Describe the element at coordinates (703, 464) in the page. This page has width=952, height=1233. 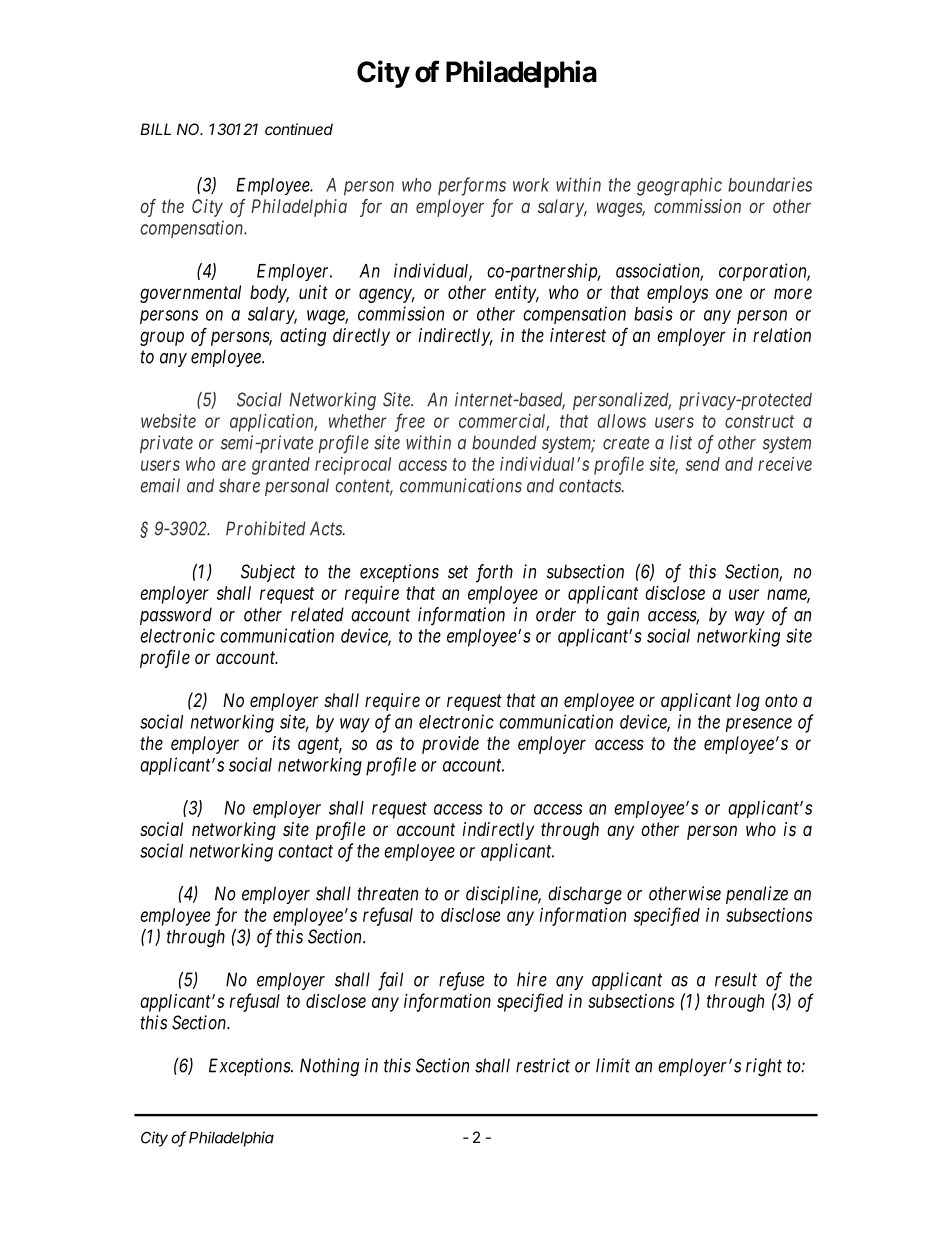
I see `send` at that location.
